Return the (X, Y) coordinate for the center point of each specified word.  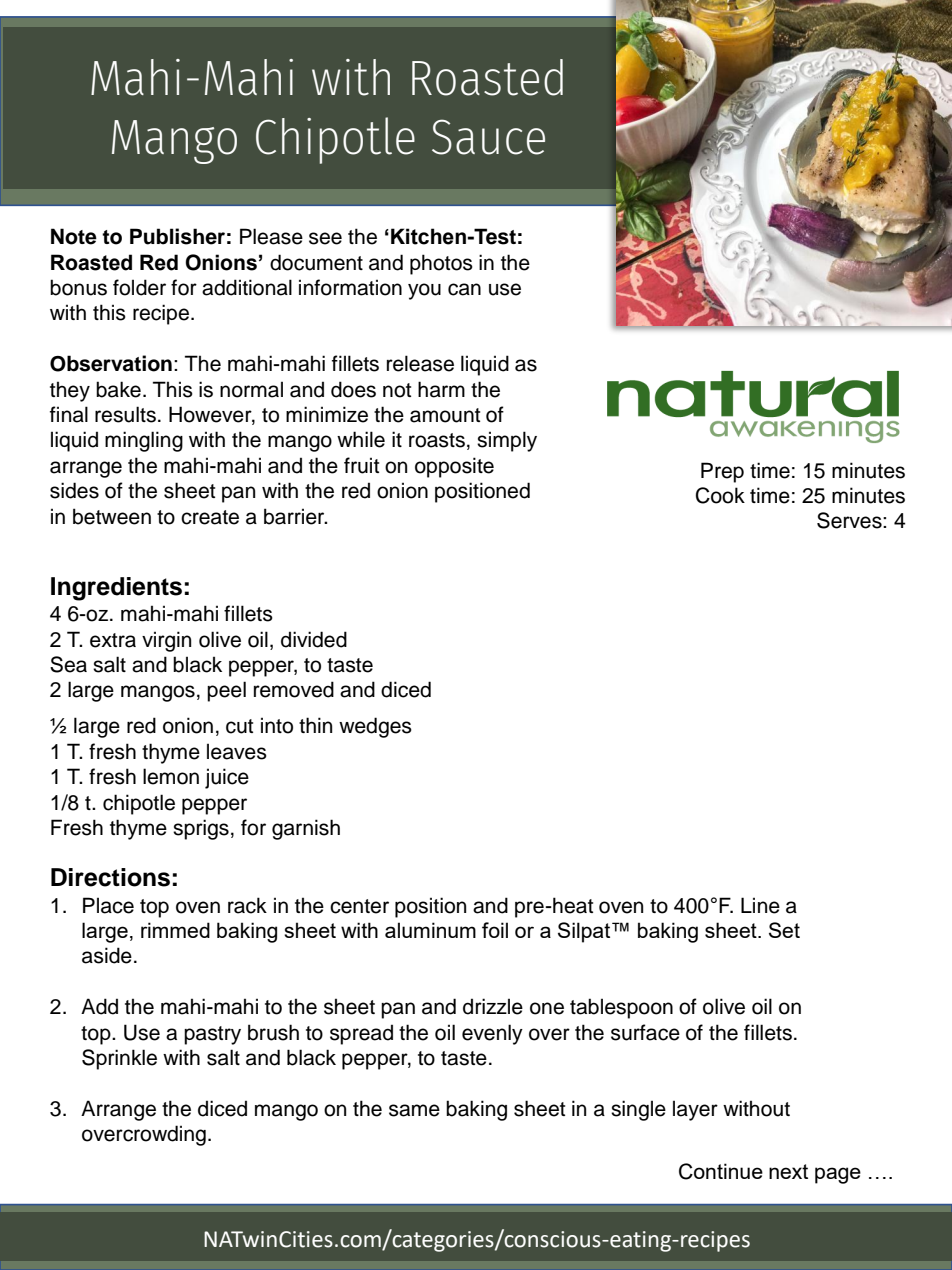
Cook (720, 495)
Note (74, 236)
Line (760, 905)
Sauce (488, 137)
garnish (306, 829)
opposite (454, 467)
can (464, 289)
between (112, 516)
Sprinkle (119, 1059)
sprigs (201, 829)
